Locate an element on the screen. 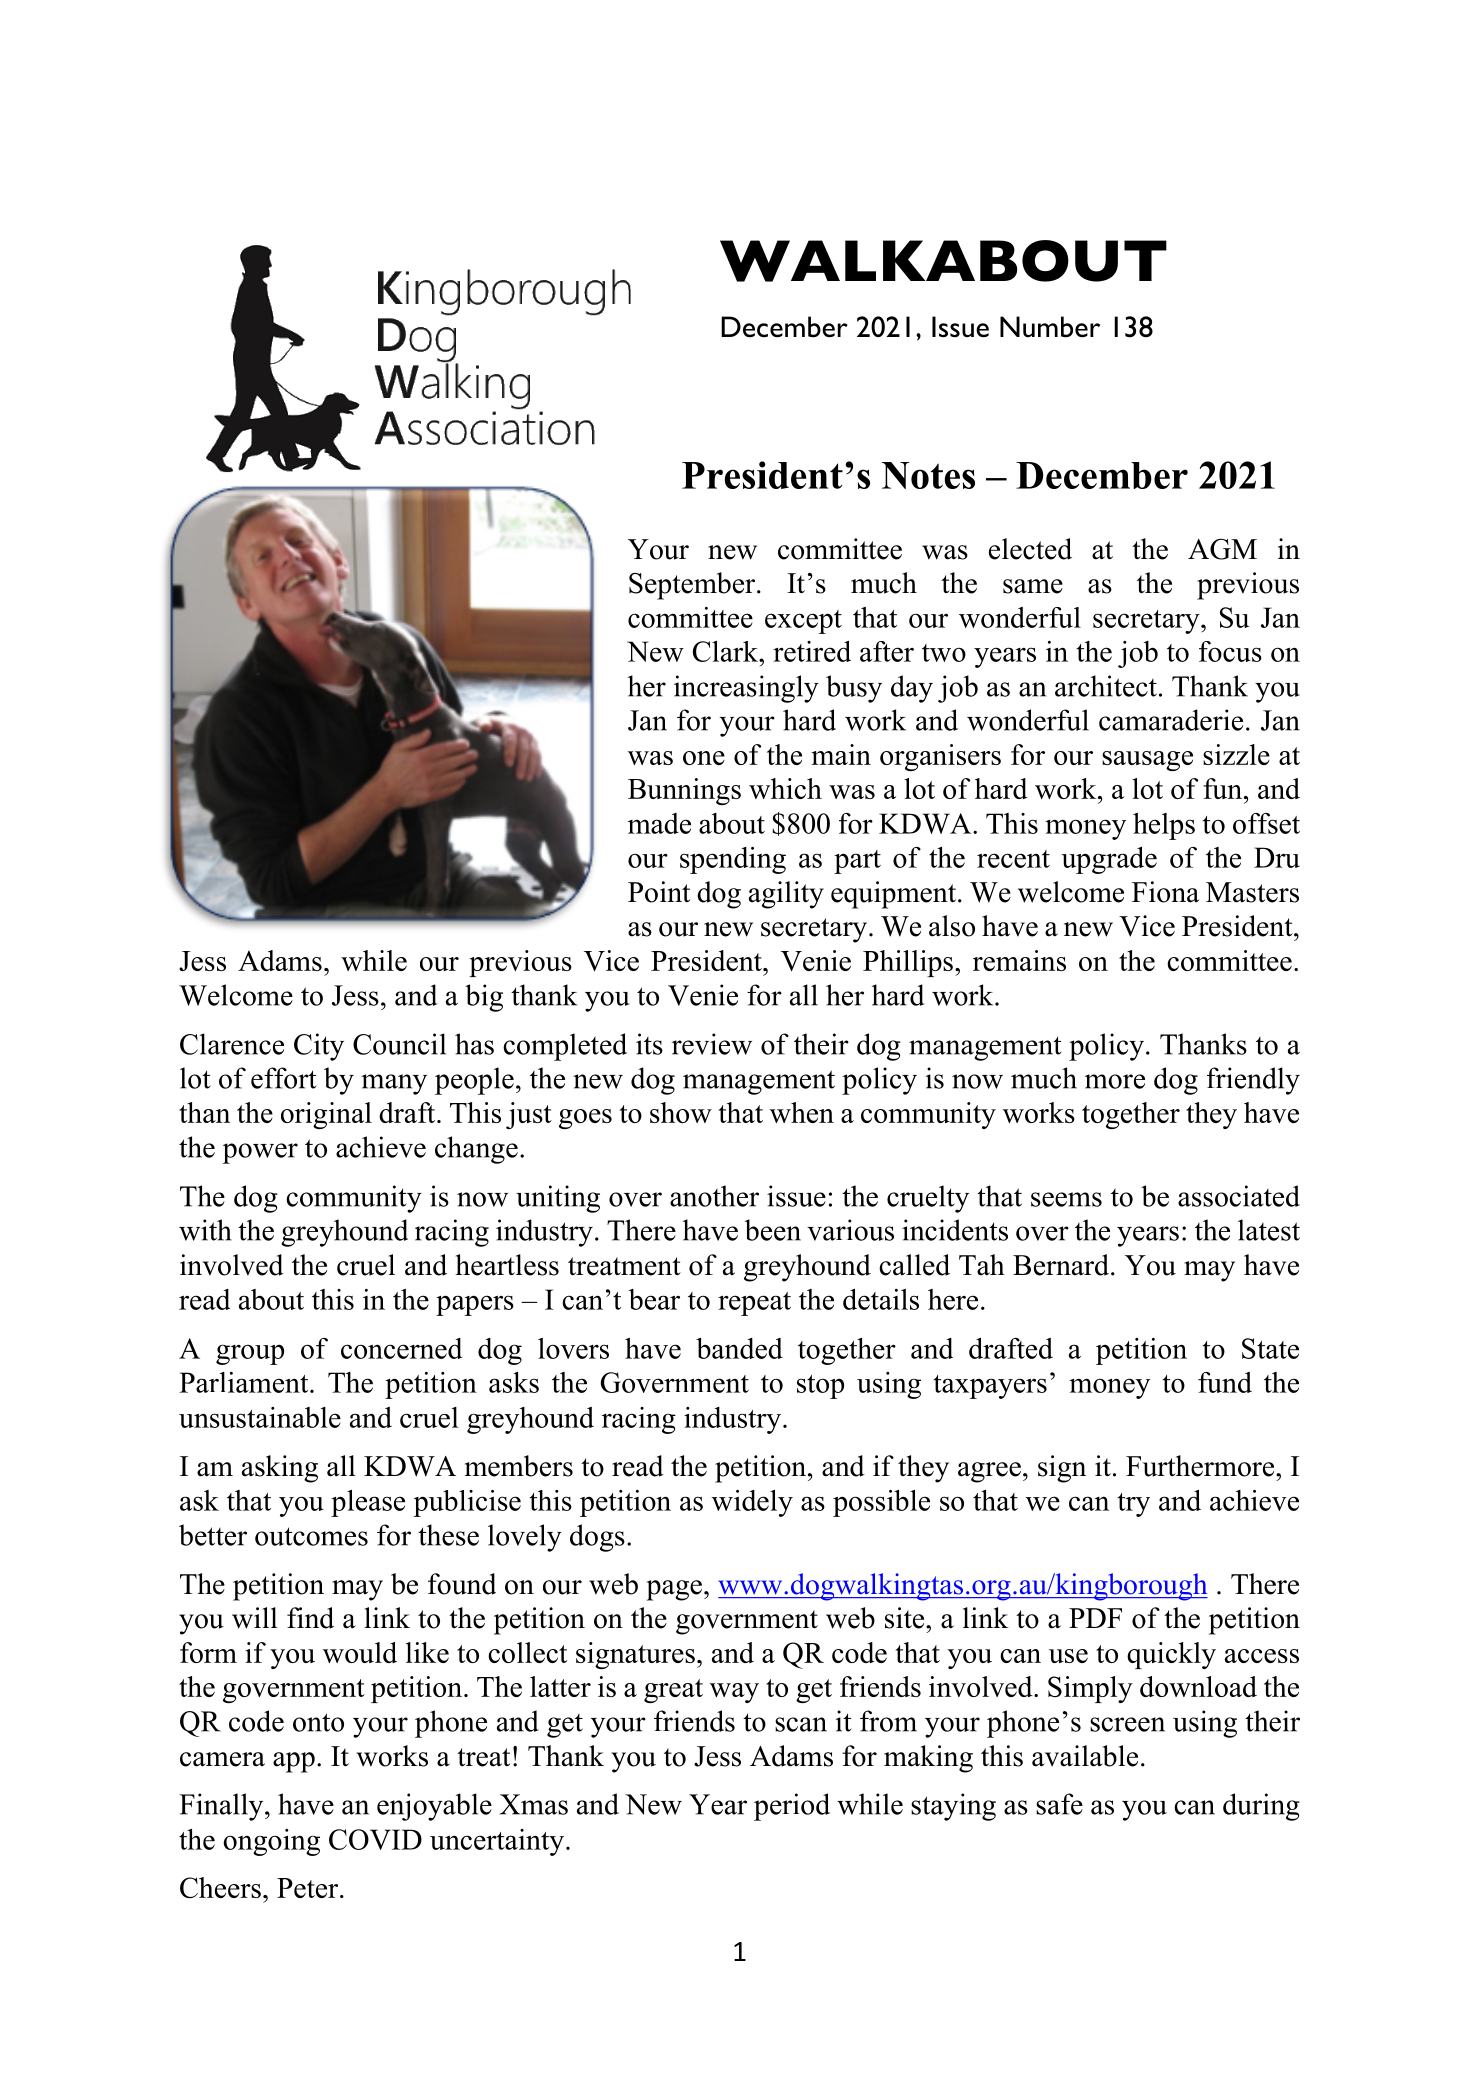 This screenshot has width=1479, height=2093. architect is located at coordinates (1106, 686).
